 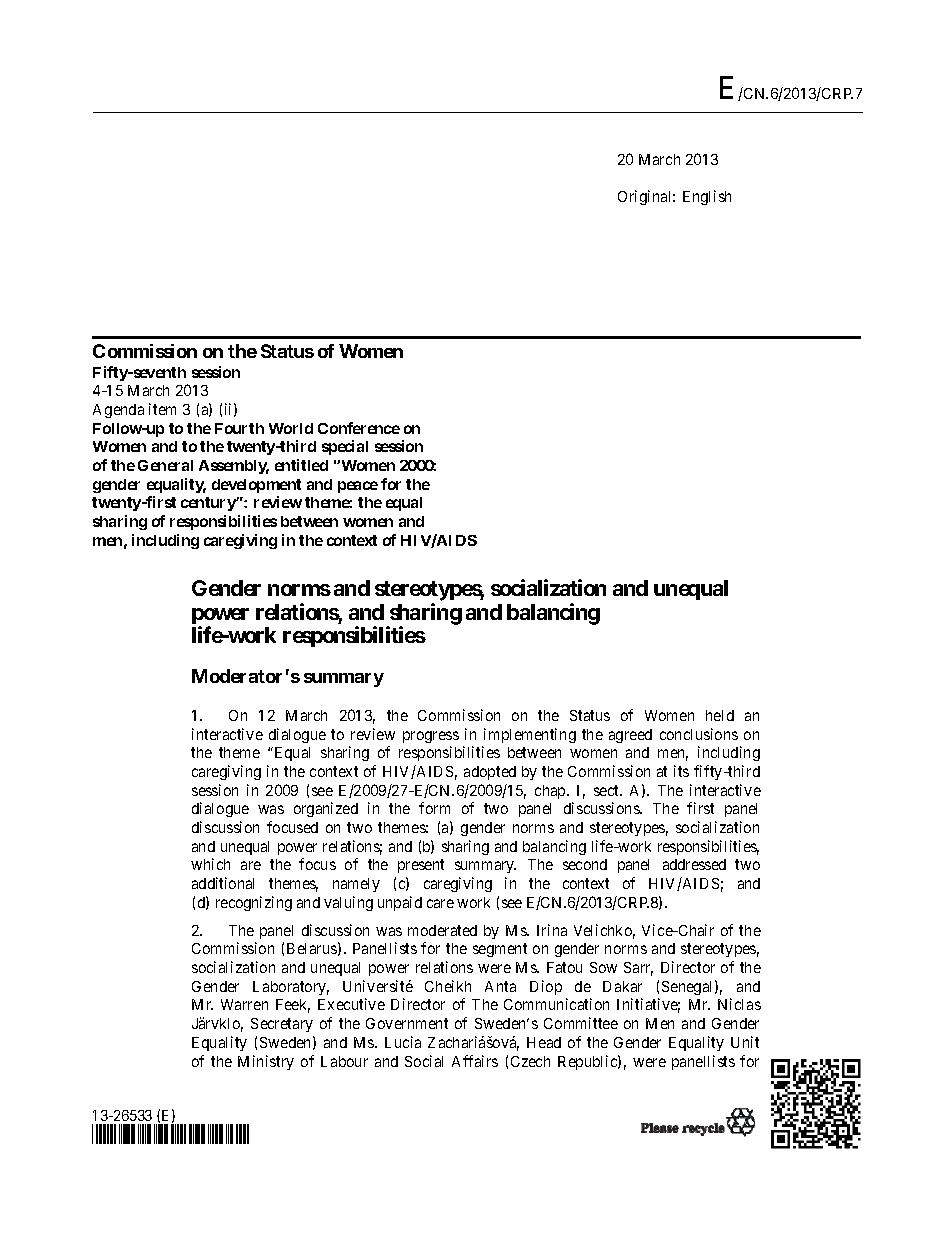 What do you see at coordinates (244, 1004) in the screenshot?
I see `Warren` at bounding box center [244, 1004].
